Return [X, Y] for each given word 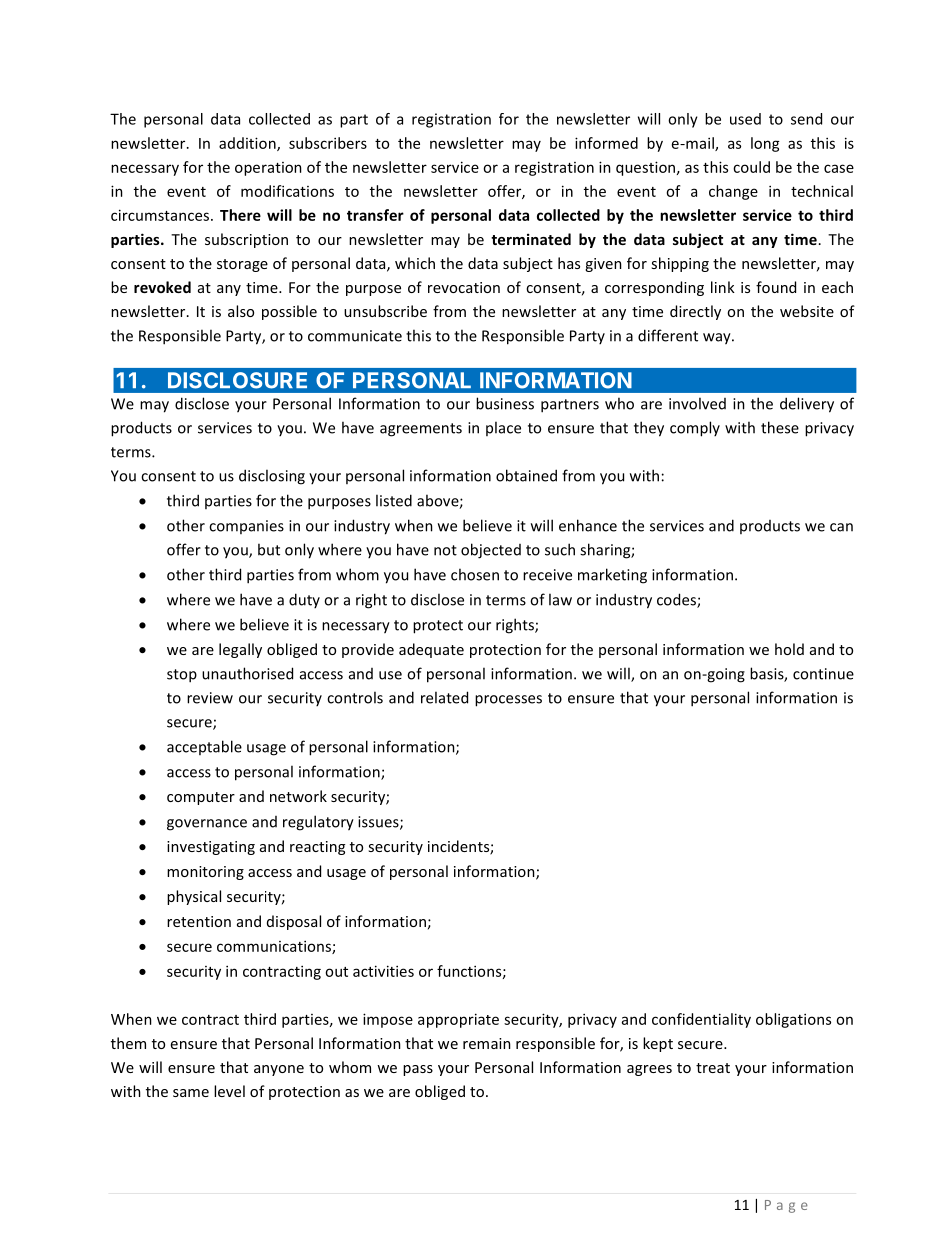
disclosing [272, 477]
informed [606, 143]
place [503, 428]
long [765, 144]
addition [248, 144]
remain [487, 1043]
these [780, 427]
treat [713, 1068]
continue [823, 674]
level [229, 1091]
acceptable [204, 747]
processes [508, 701]
